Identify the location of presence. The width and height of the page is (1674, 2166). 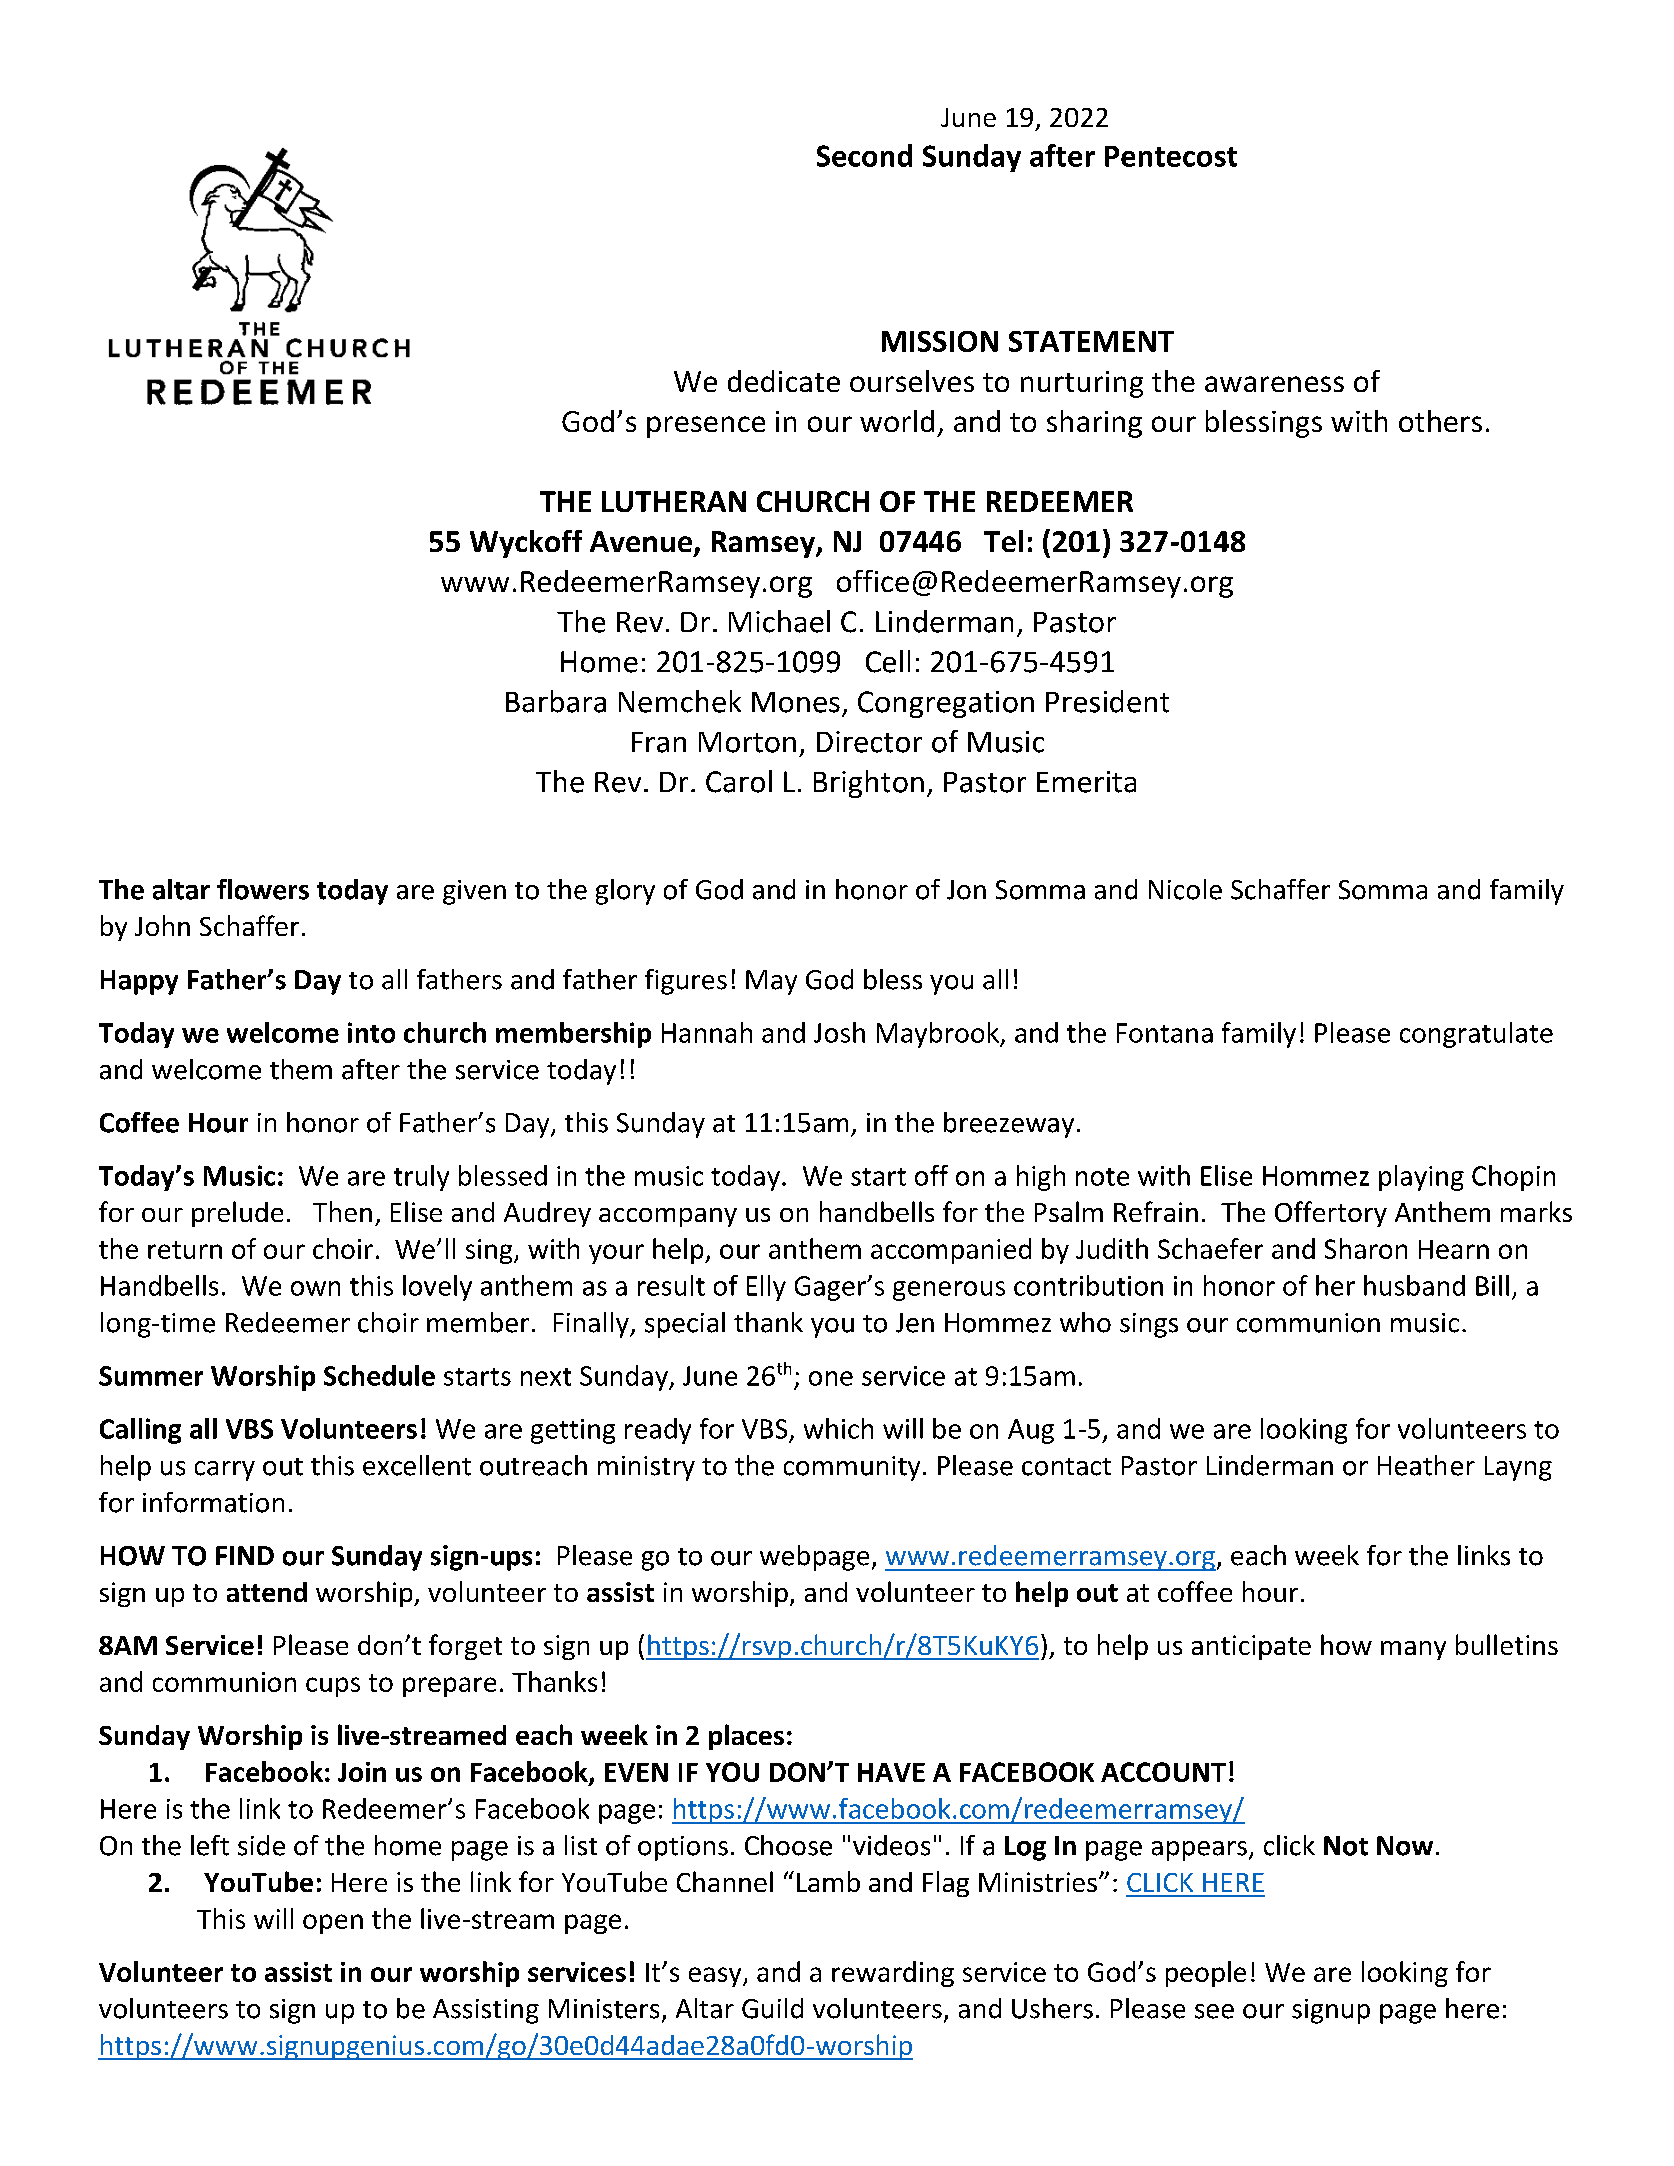
(706, 427).
